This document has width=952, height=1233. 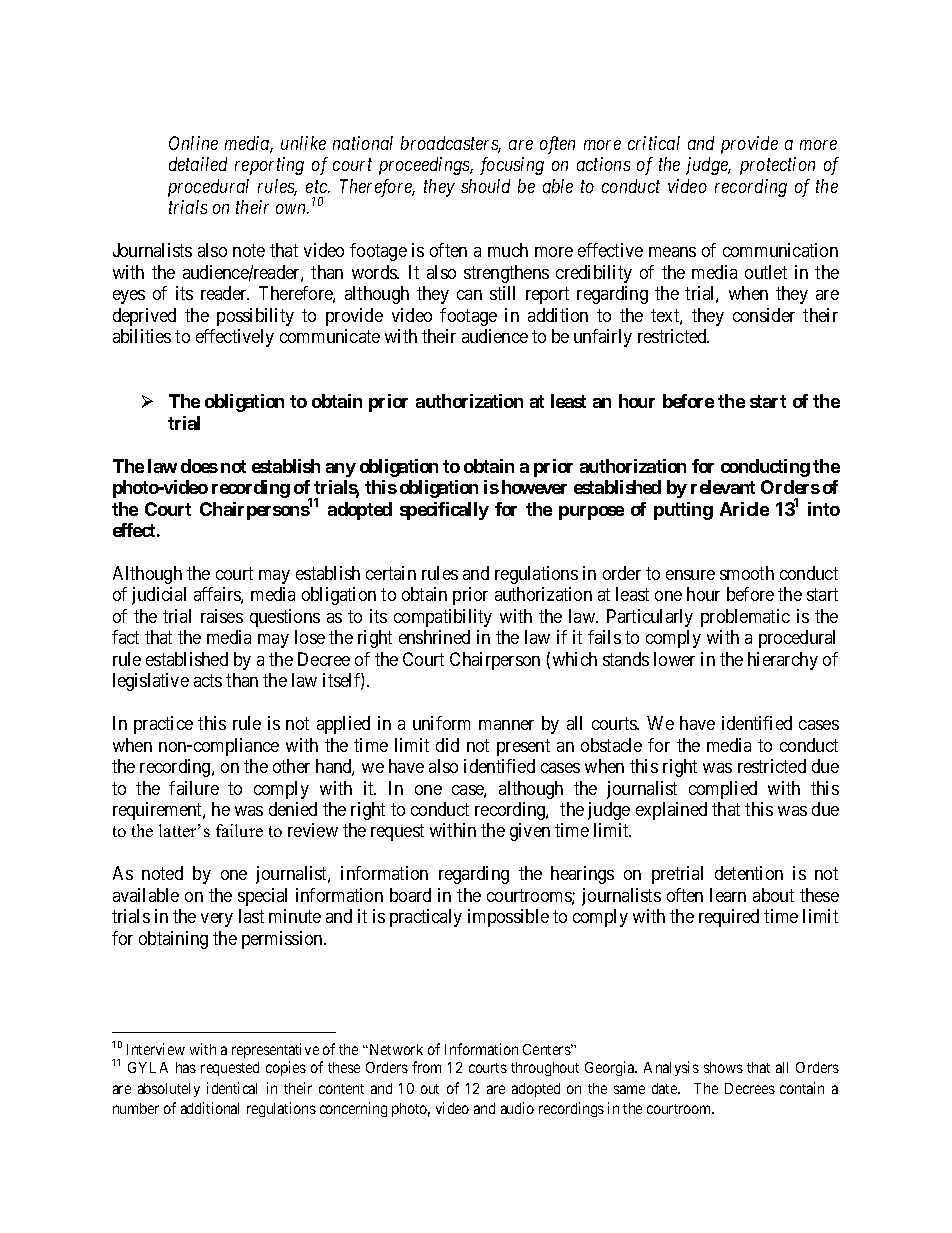 I want to click on possibility, so click(x=255, y=317).
